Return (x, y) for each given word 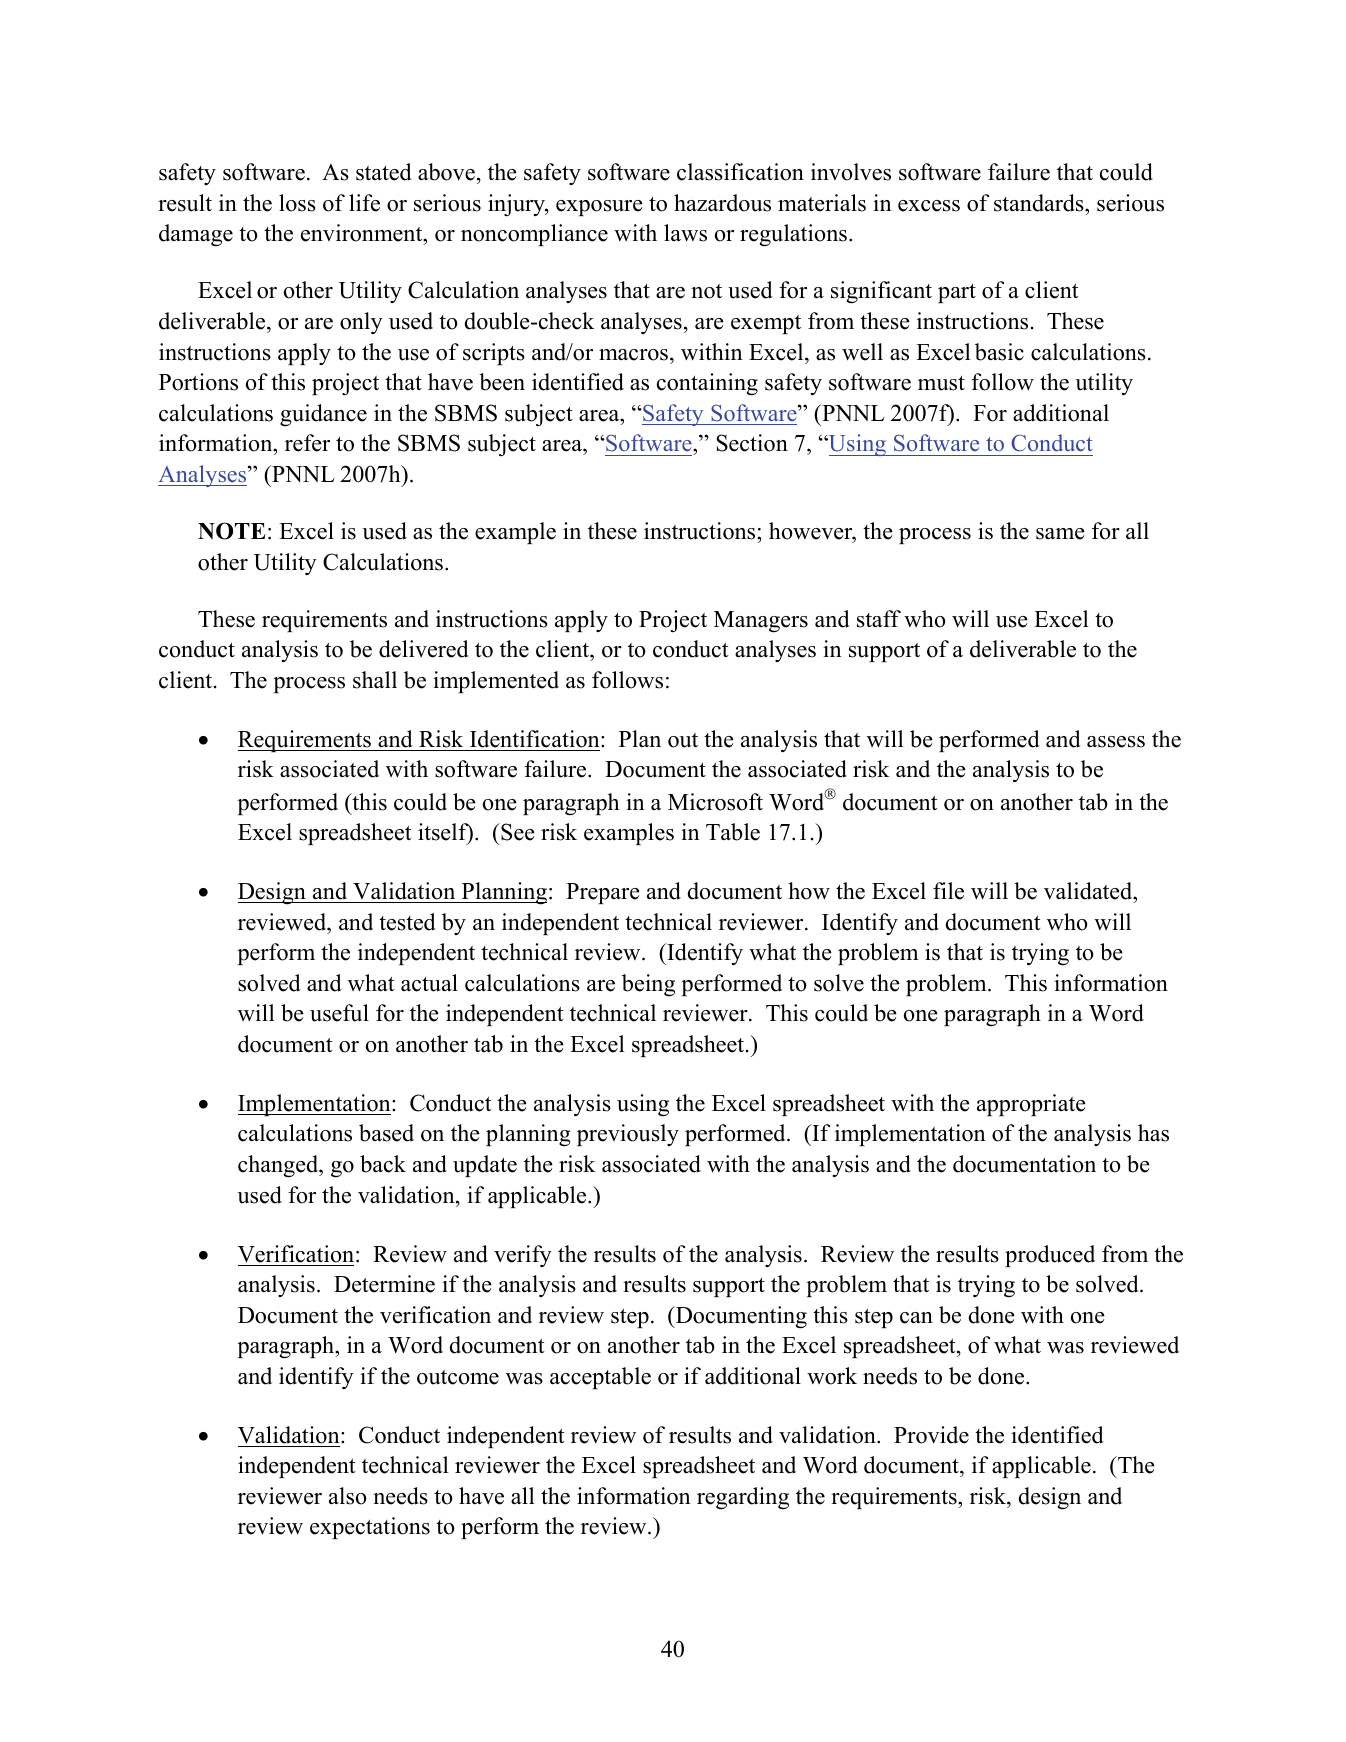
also (348, 1496)
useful (339, 1013)
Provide (931, 1435)
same (1060, 534)
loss (297, 203)
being (648, 985)
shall (375, 680)
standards (1040, 203)
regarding (743, 1498)
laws (685, 233)
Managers (761, 622)
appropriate (1031, 1105)
